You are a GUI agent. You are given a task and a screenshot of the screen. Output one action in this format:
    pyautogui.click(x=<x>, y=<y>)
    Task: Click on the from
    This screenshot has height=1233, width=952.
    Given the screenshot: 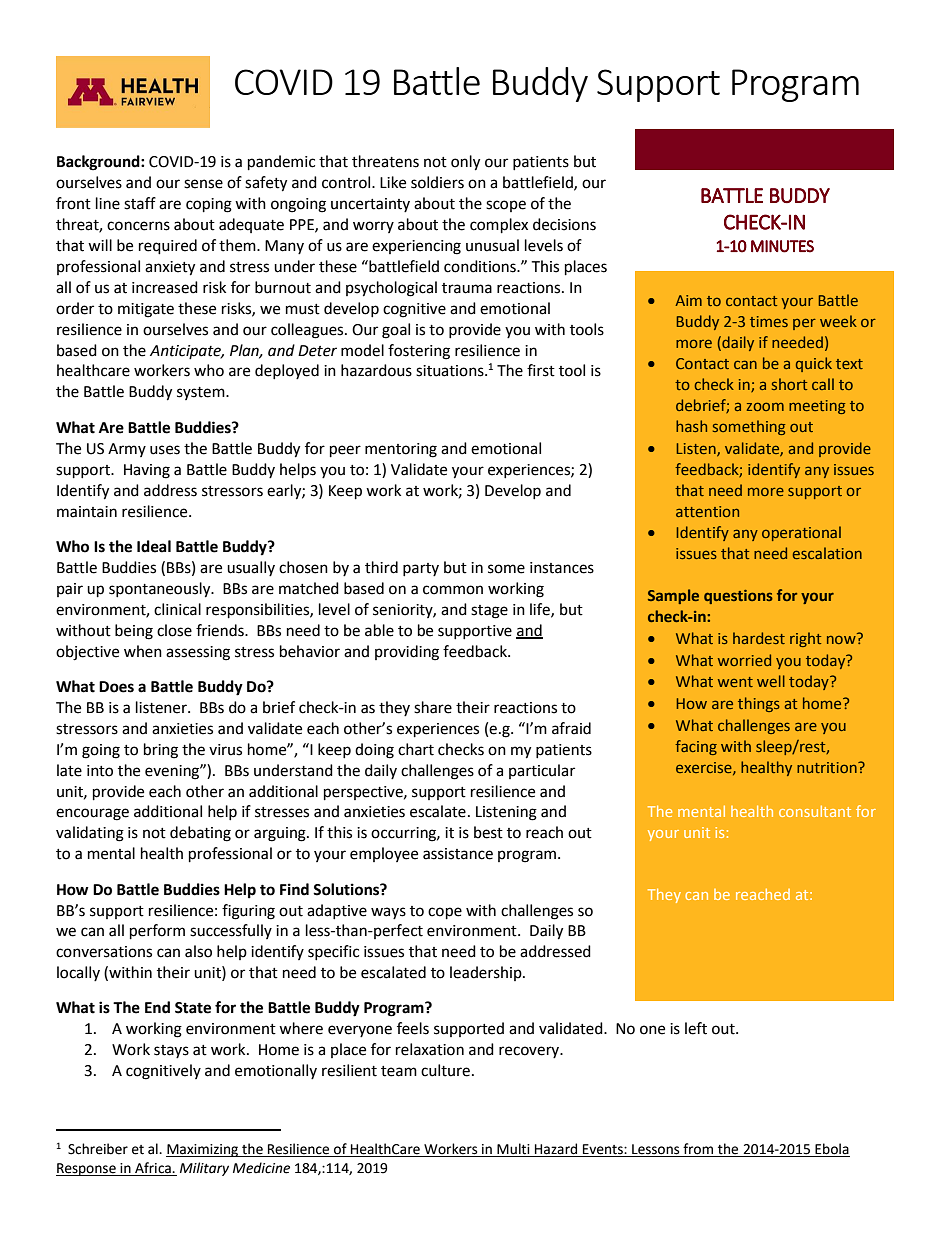 What is the action you would take?
    pyautogui.click(x=698, y=1150)
